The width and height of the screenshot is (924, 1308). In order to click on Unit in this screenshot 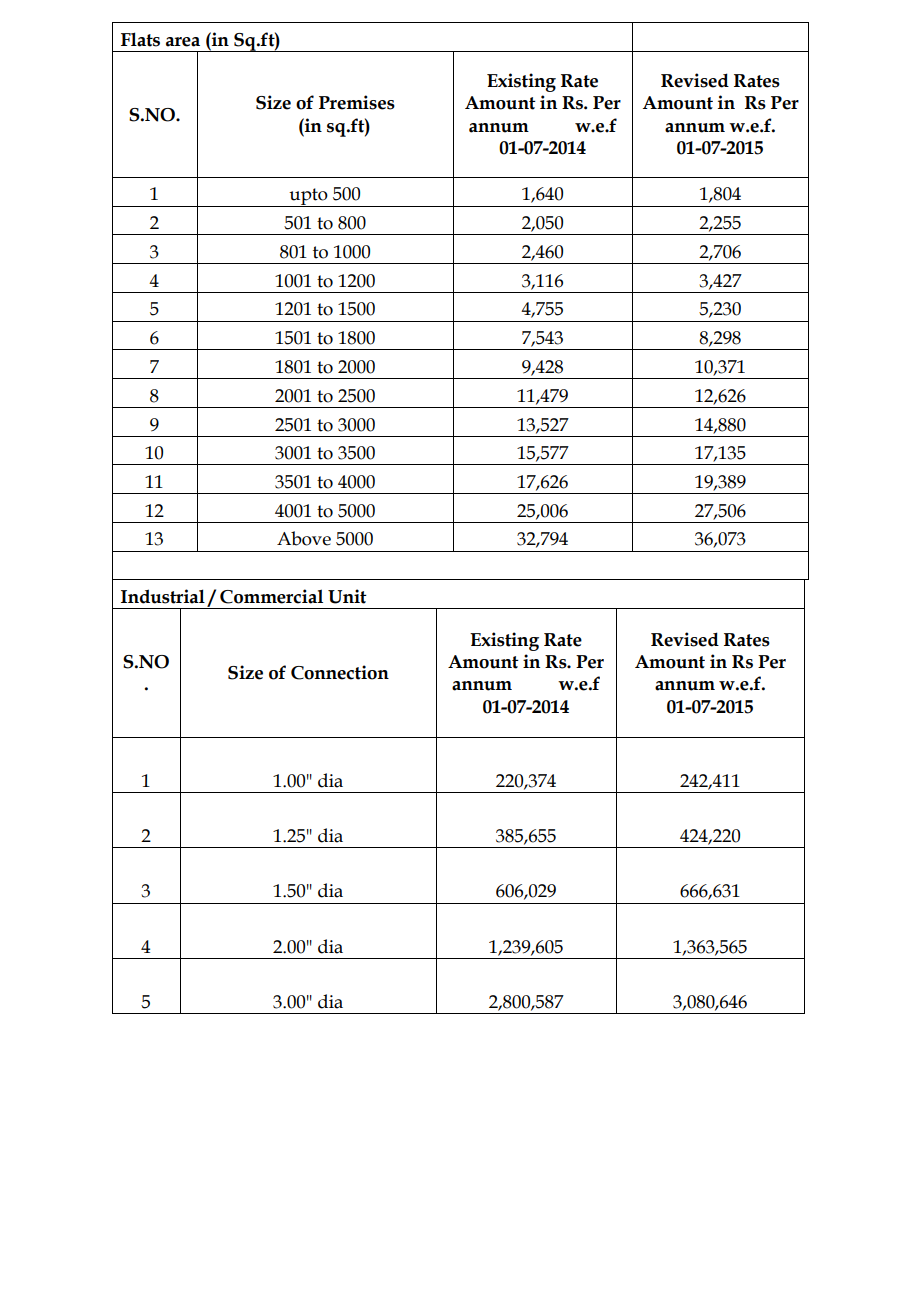, I will do `click(347, 596)`.
